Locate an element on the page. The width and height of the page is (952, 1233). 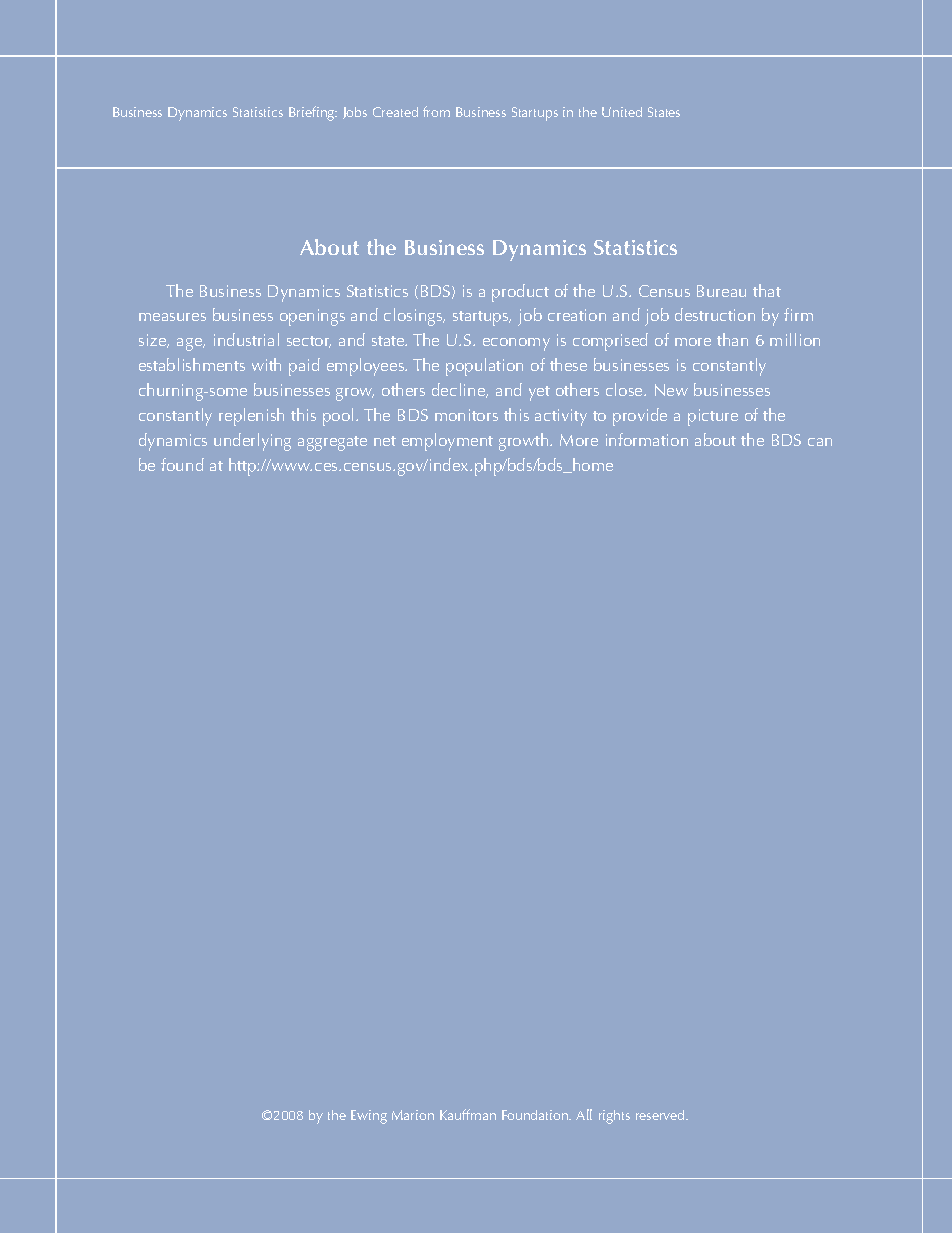
employment is located at coordinates (447, 442).
